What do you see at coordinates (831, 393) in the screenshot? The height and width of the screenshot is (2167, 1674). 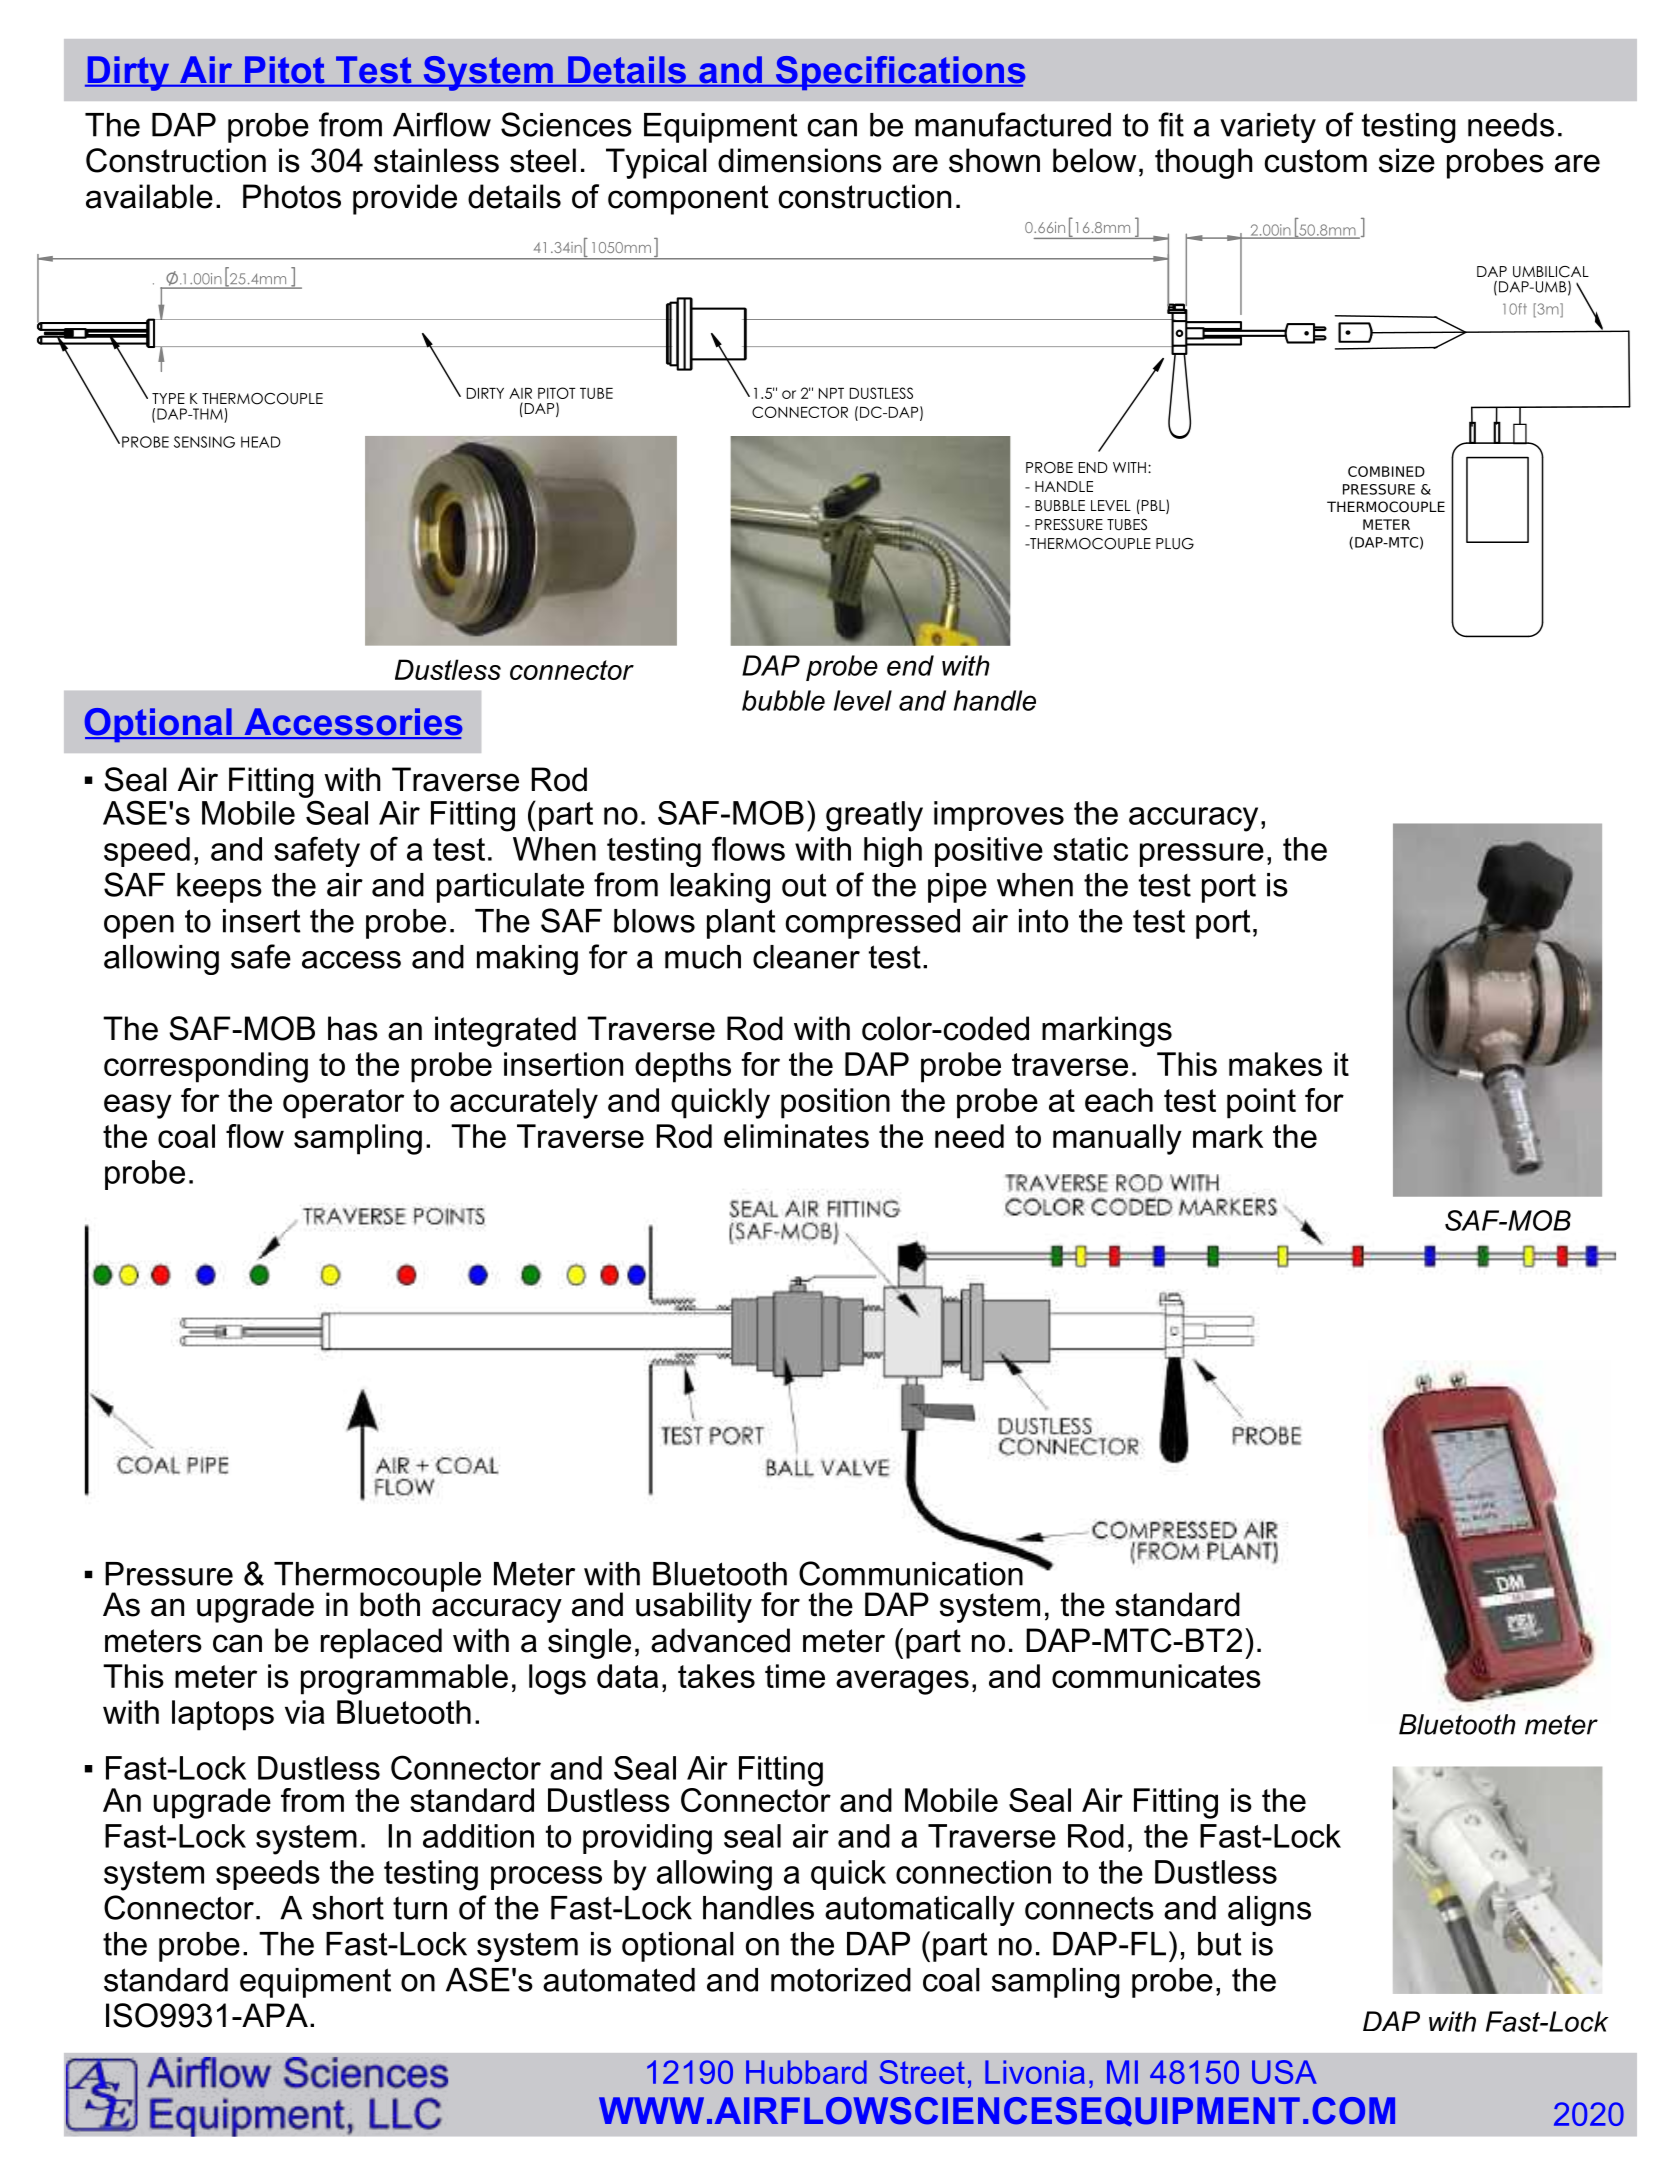 I see `NPT` at bounding box center [831, 393].
